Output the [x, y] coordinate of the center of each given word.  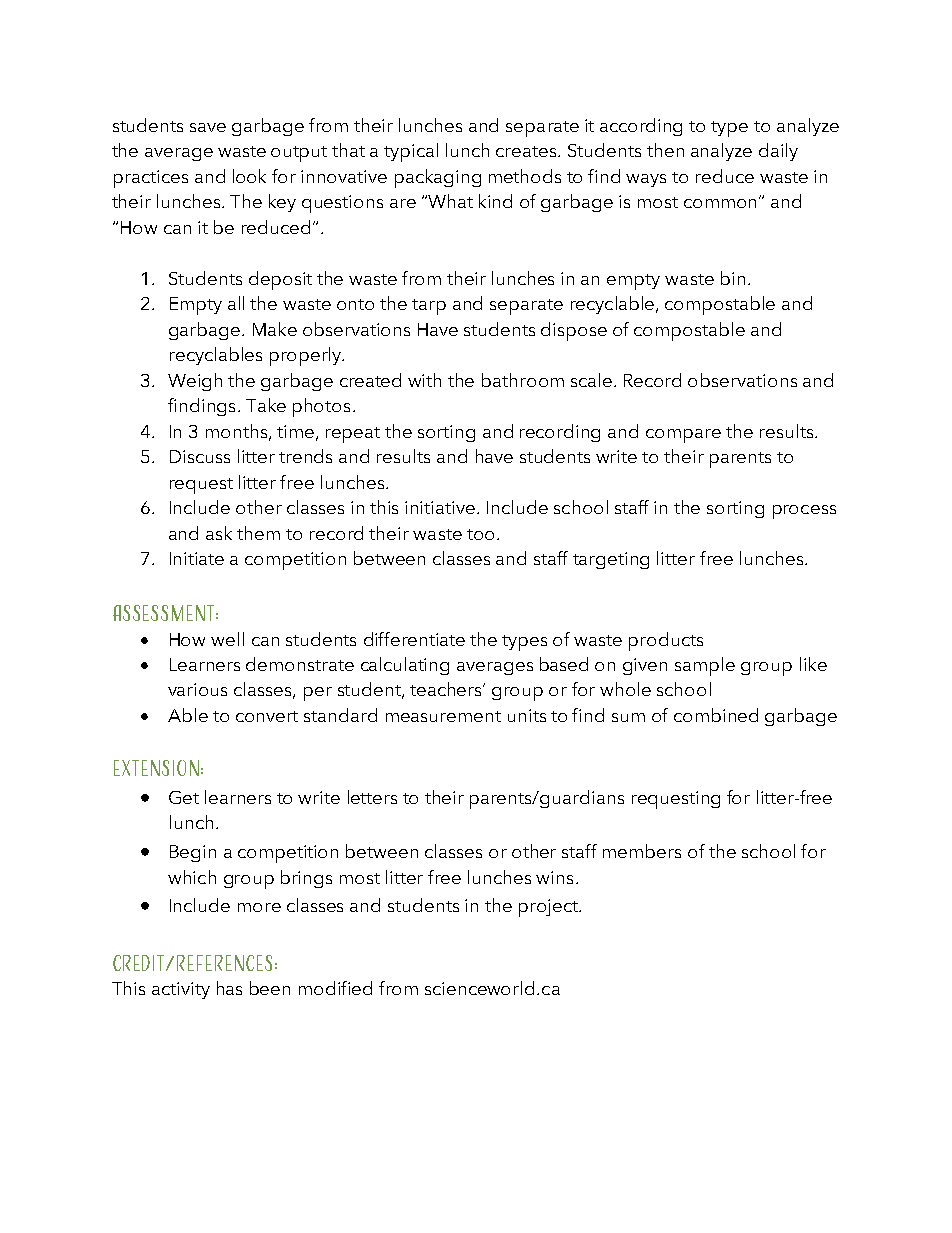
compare [683, 436]
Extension [156, 768]
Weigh [195, 382]
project [549, 908]
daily [778, 152]
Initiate [197, 558]
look [249, 176]
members [642, 851]
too [480, 534]
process [804, 512]
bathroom [523, 380]
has [229, 988]
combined [716, 715]
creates [527, 151]
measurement [443, 716]
